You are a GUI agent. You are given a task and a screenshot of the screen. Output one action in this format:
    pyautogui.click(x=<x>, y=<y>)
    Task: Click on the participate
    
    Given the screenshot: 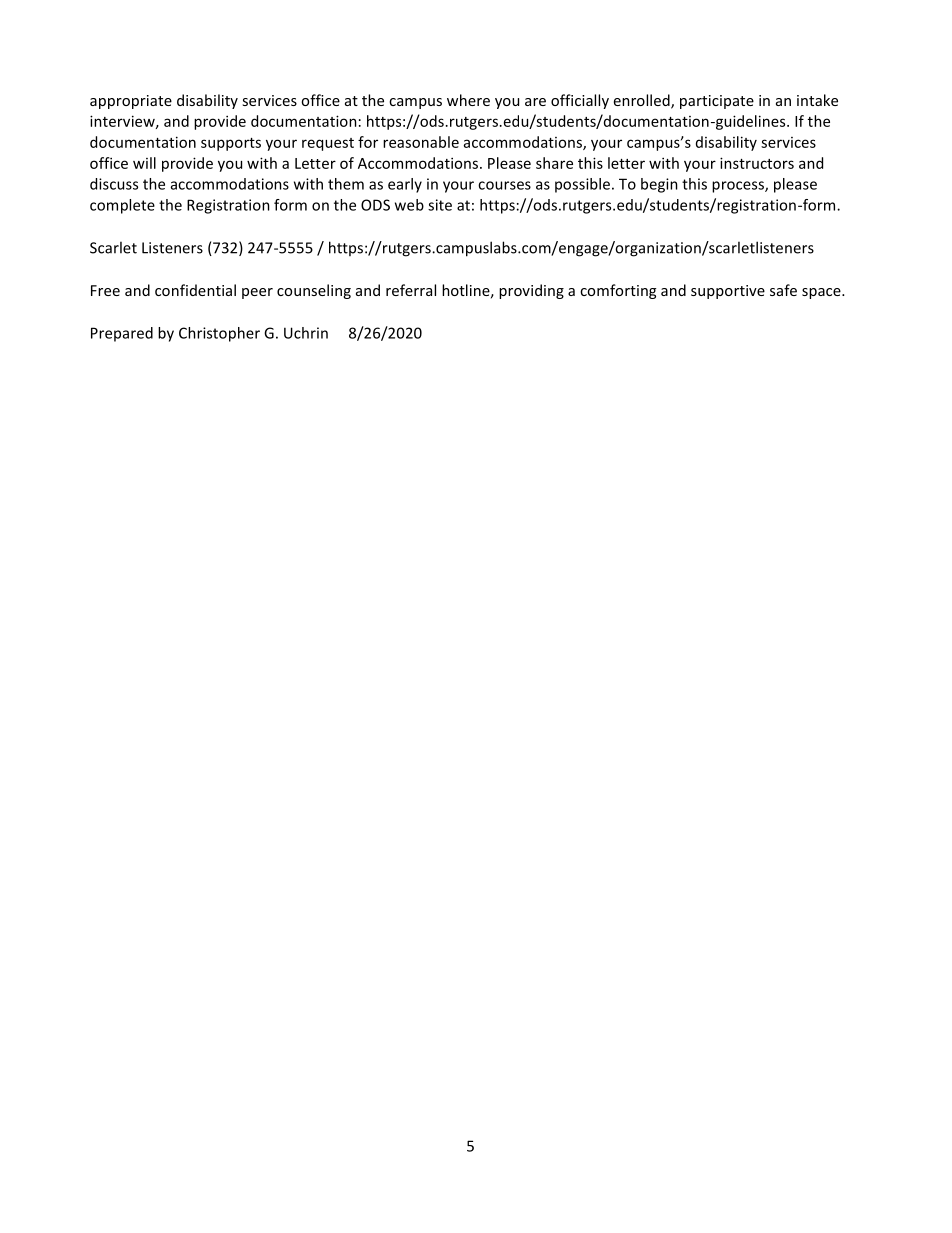 What is the action you would take?
    pyautogui.click(x=717, y=102)
